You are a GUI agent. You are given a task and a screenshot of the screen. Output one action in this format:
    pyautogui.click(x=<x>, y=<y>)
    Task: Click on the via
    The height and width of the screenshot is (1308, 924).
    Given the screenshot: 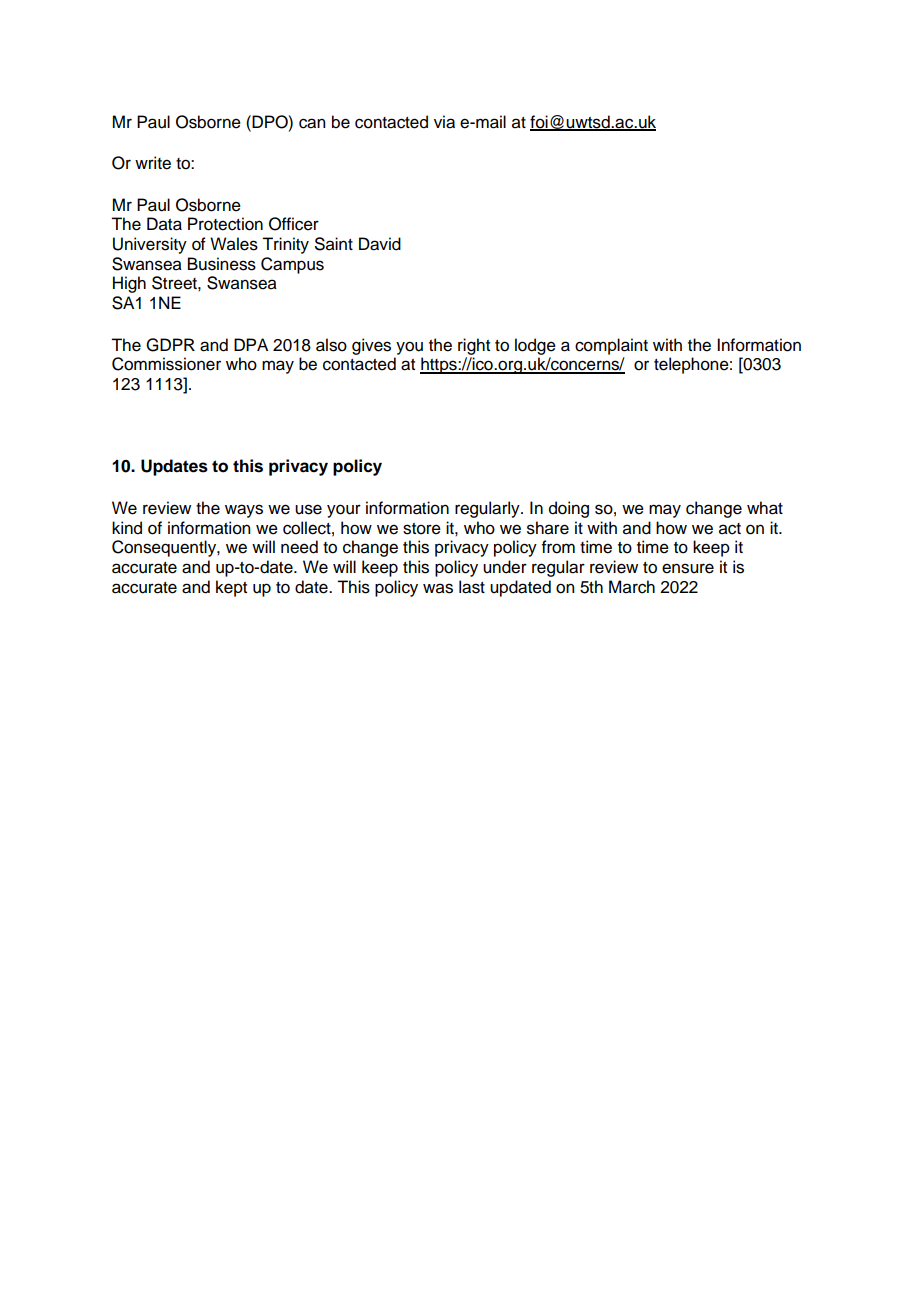 What is the action you would take?
    pyautogui.click(x=444, y=122)
